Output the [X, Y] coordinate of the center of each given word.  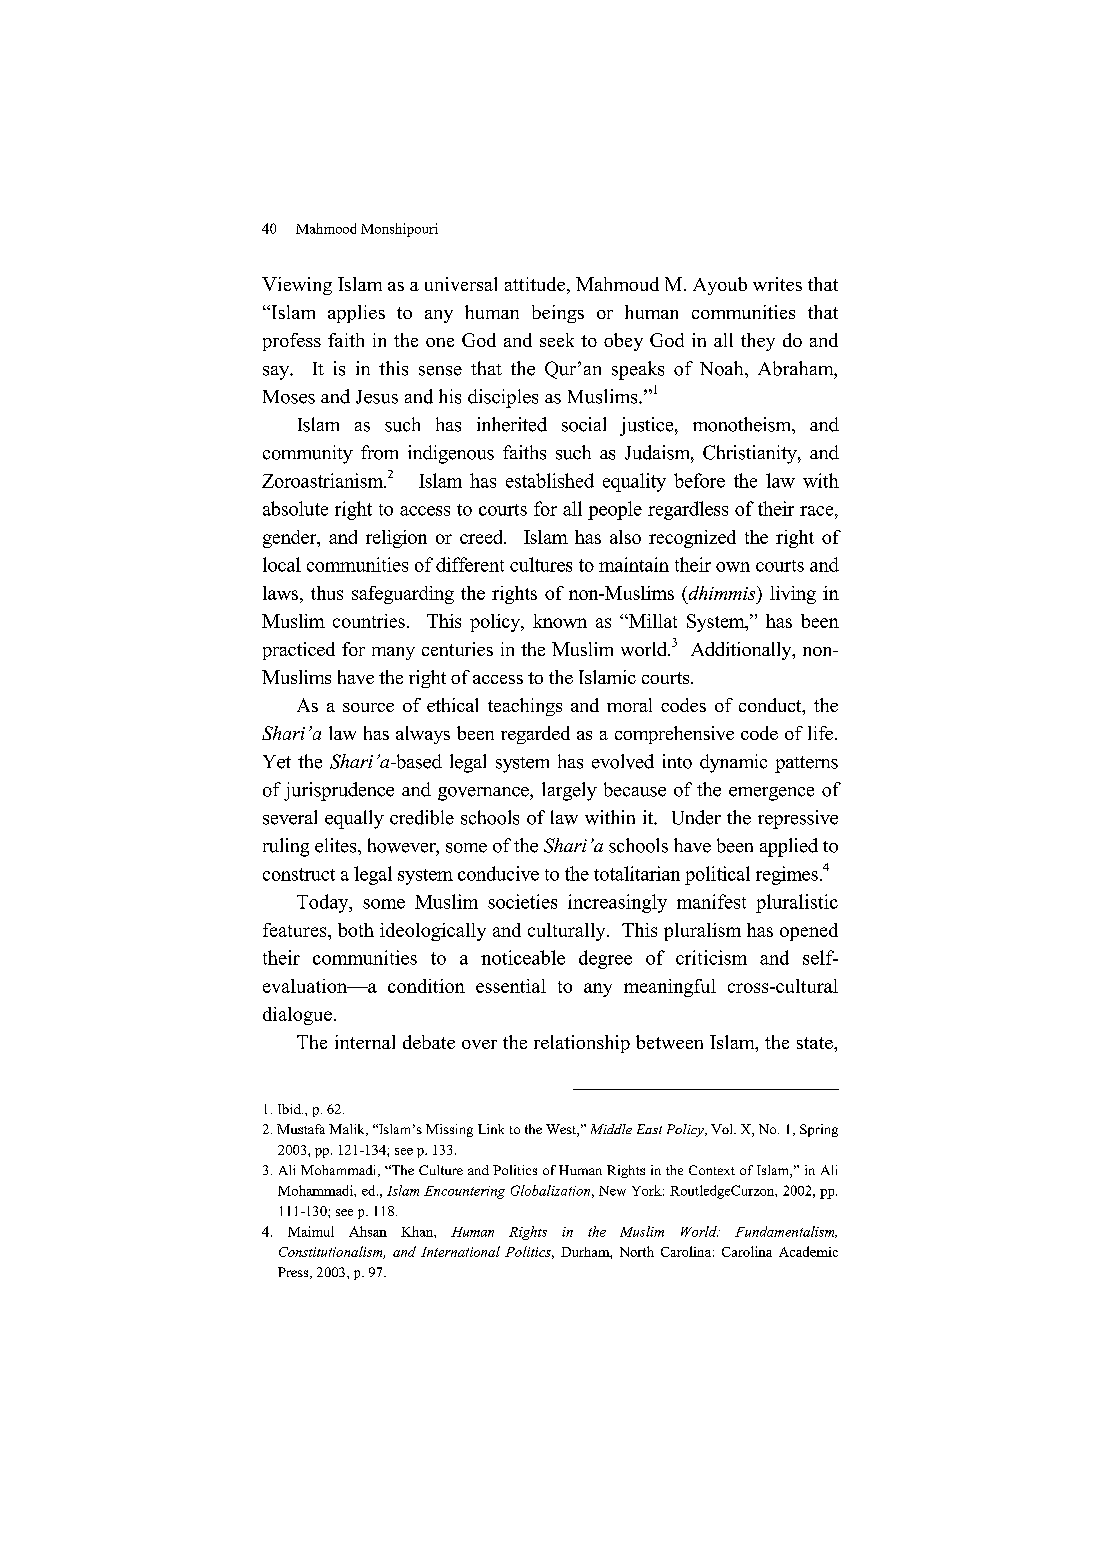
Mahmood [326, 228]
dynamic [733, 763]
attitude [535, 284]
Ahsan [368, 1231]
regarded [535, 735]
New [612, 1191]
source [368, 707]
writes [777, 284]
